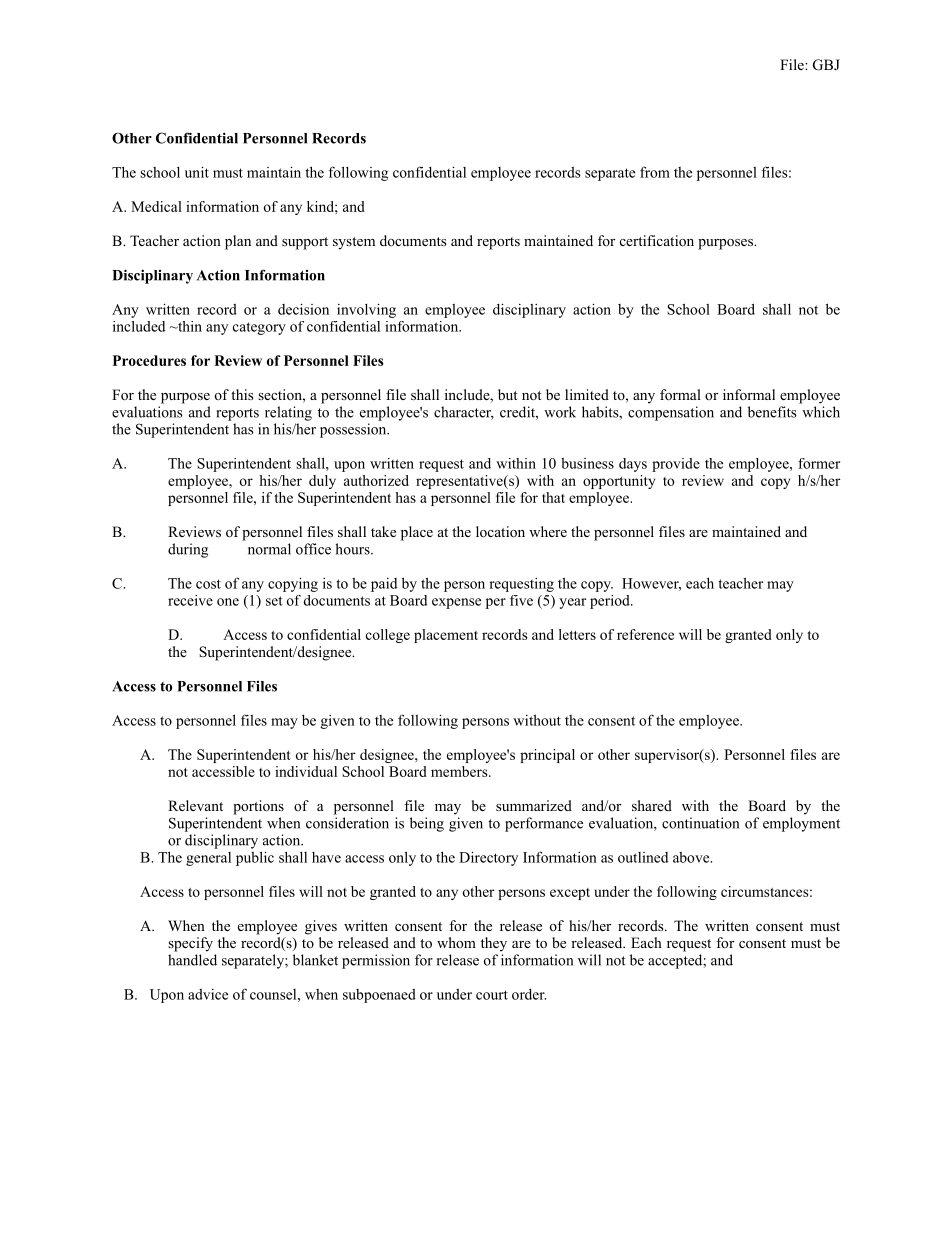 The image size is (952, 1233). Describe the element at coordinates (645, 634) in the image. I see `reference` at that location.
